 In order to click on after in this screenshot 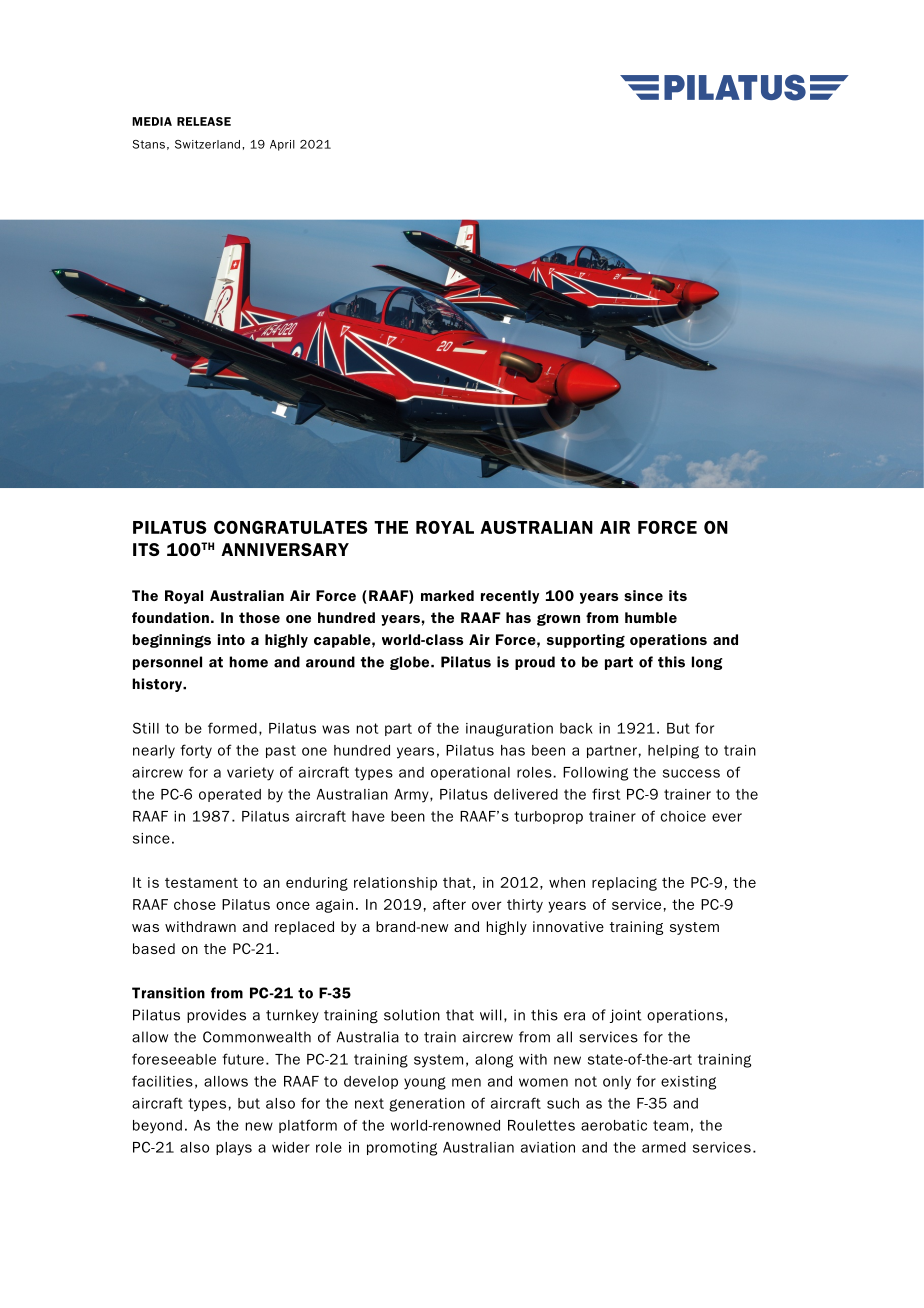, I will do `click(449, 904)`.
